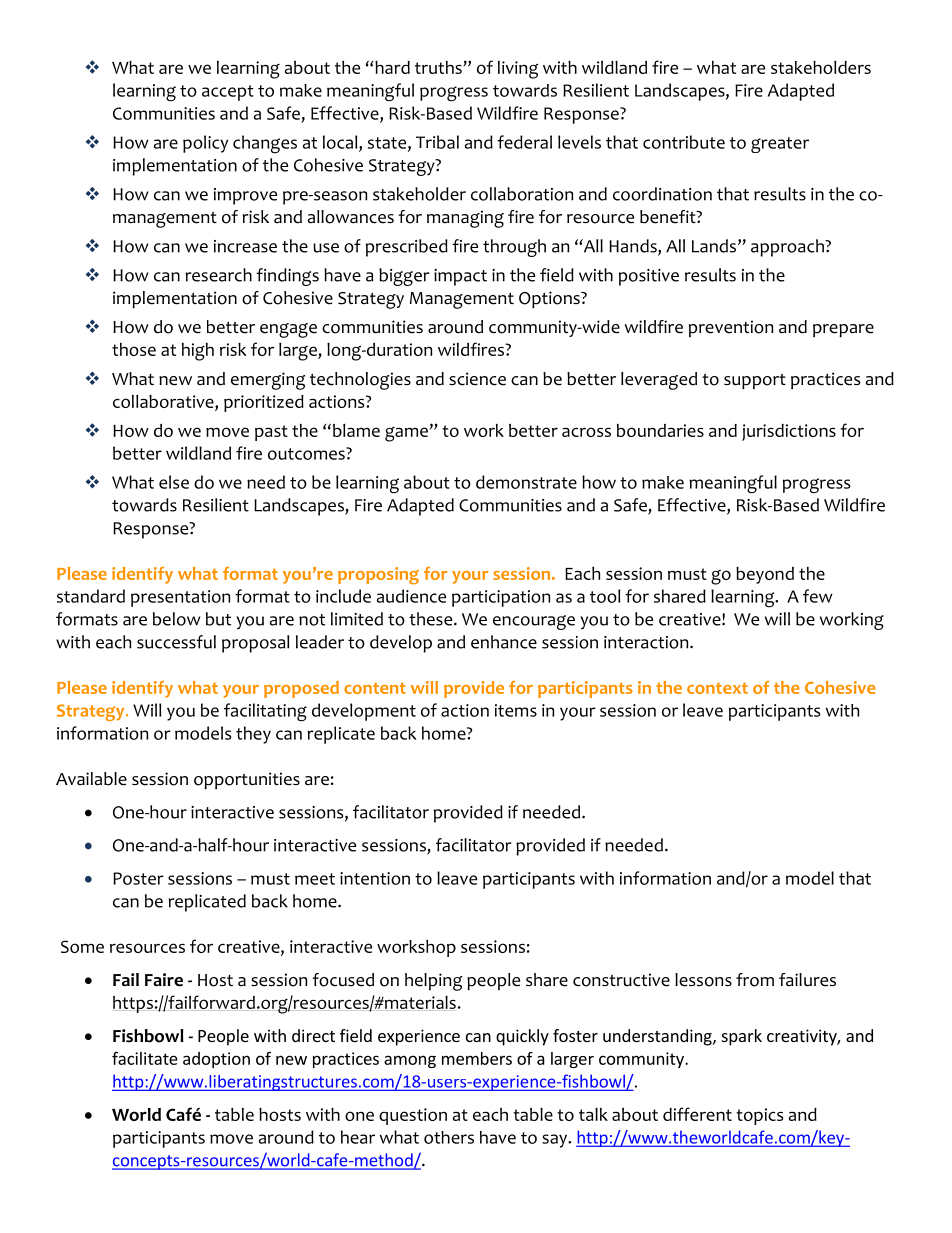  What do you see at coordinates (439, 67) in the document?
I see `truths` at bounding box center [439, 67].
